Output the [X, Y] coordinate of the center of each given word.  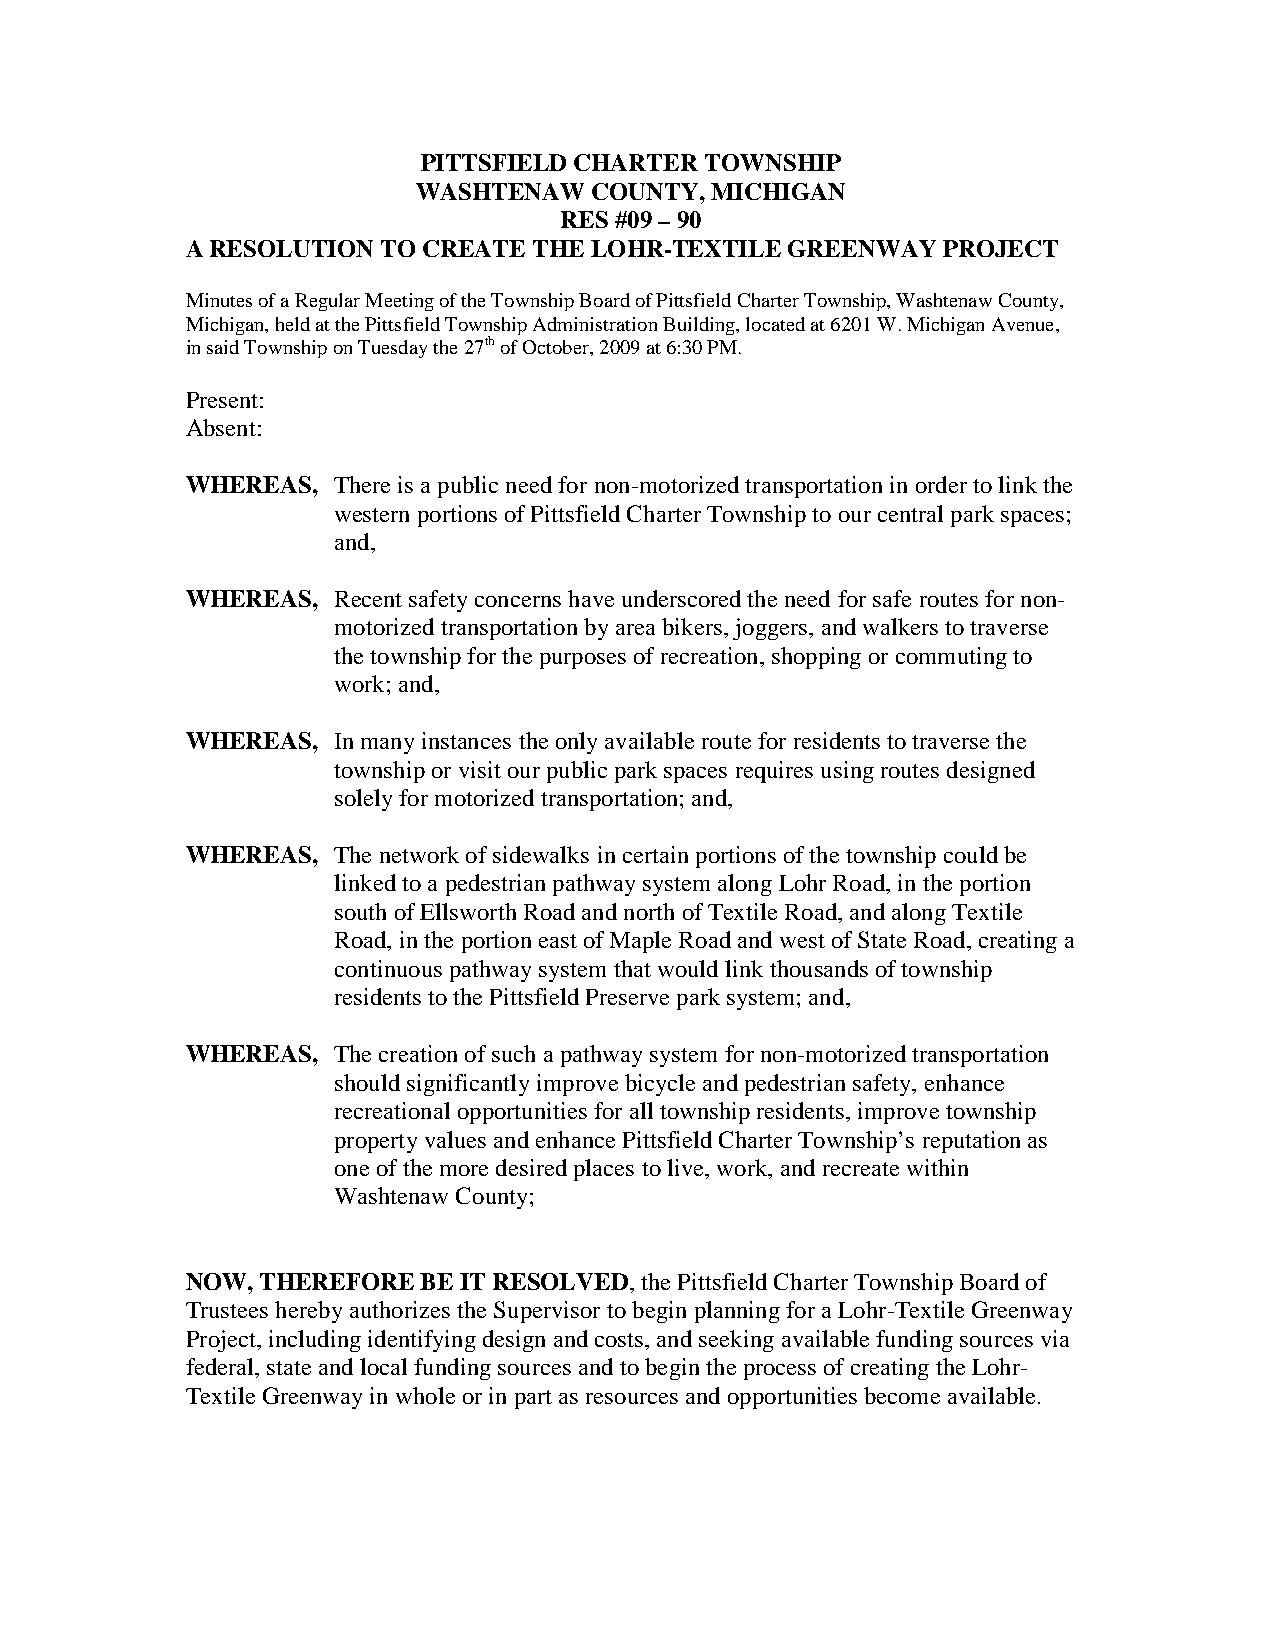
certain [655, 854]
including [315, 1341]
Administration [595, 324]
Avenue [1024, 324]
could [971, 854]
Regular [327, 302]
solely [363, 800]
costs [620, 1340]
